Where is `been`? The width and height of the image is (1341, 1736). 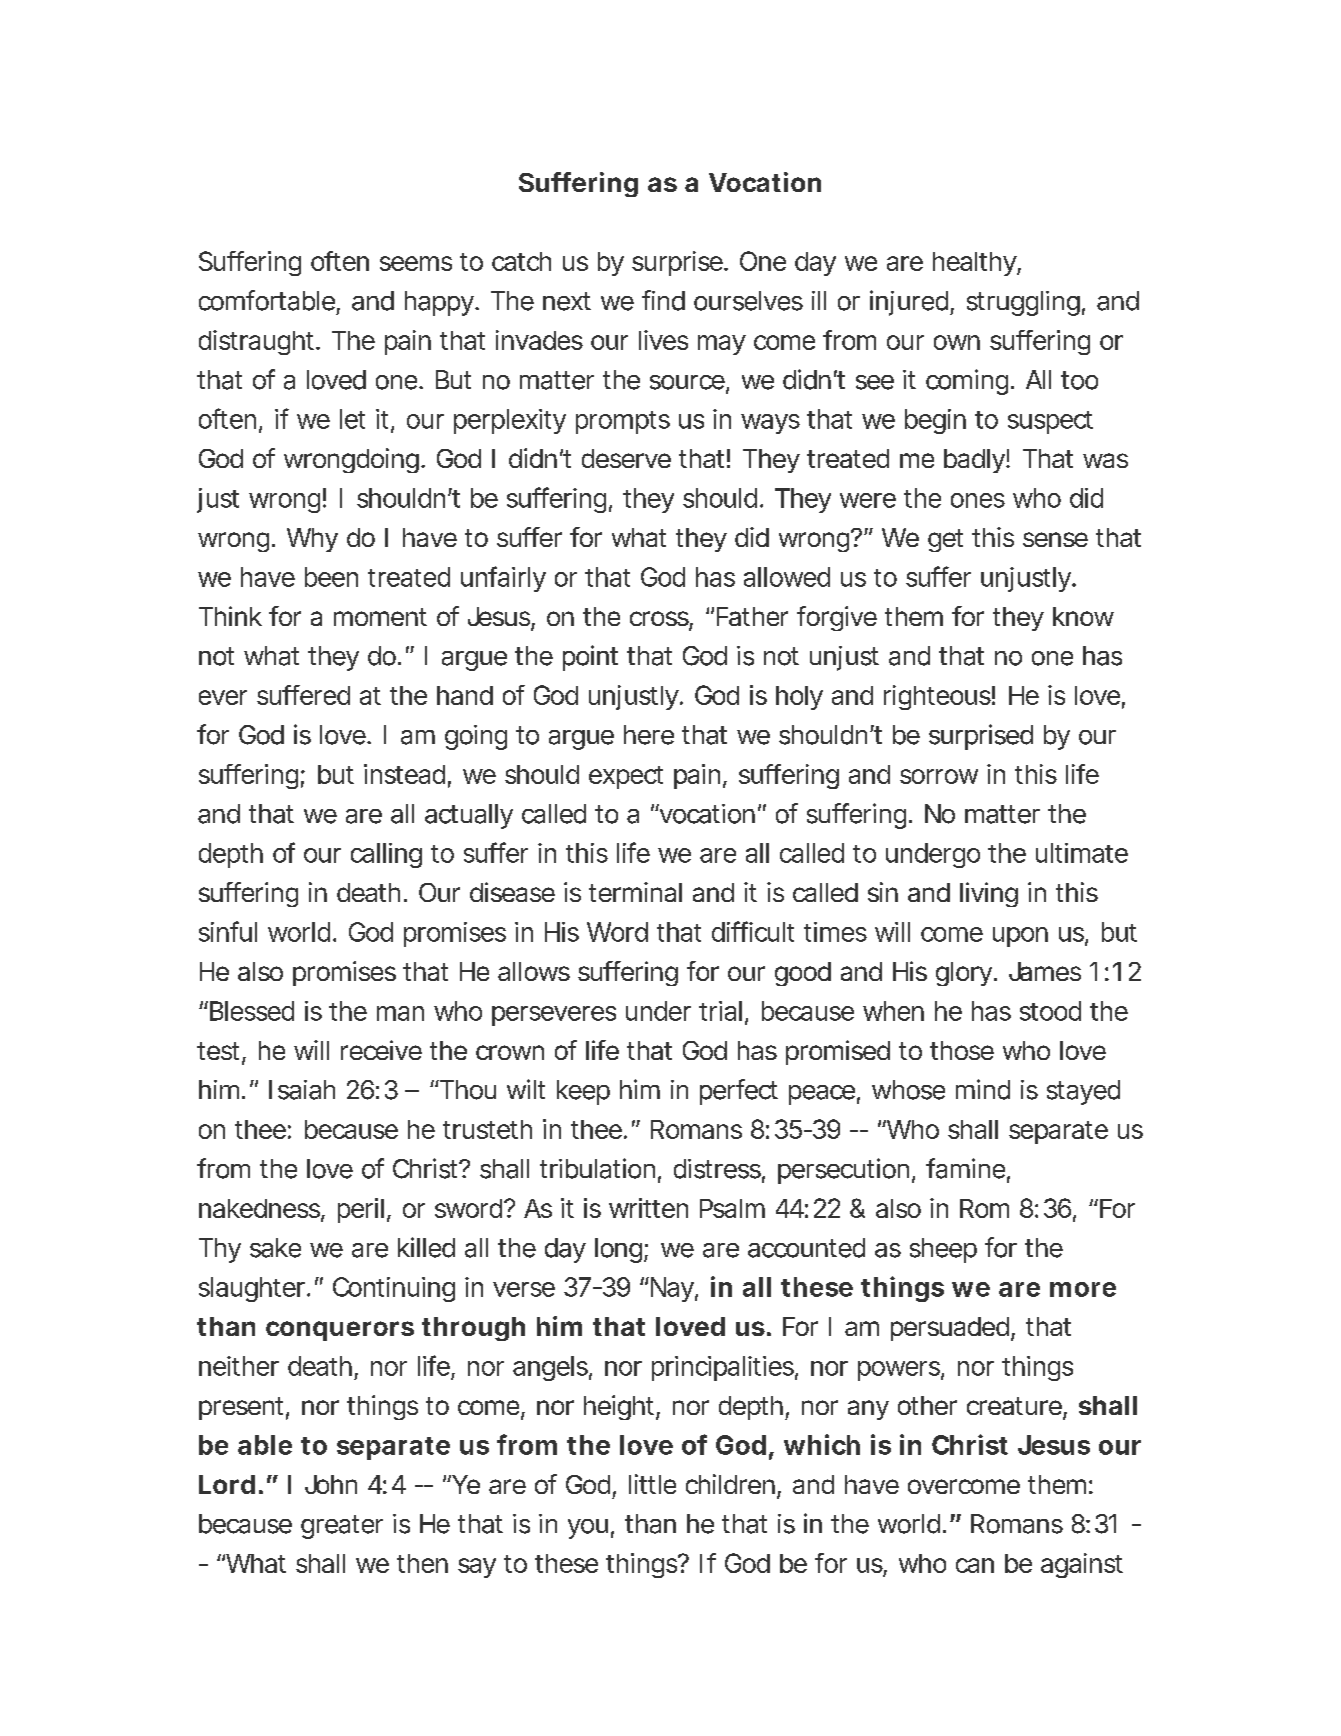
been is located at coordinates (331, 577).
